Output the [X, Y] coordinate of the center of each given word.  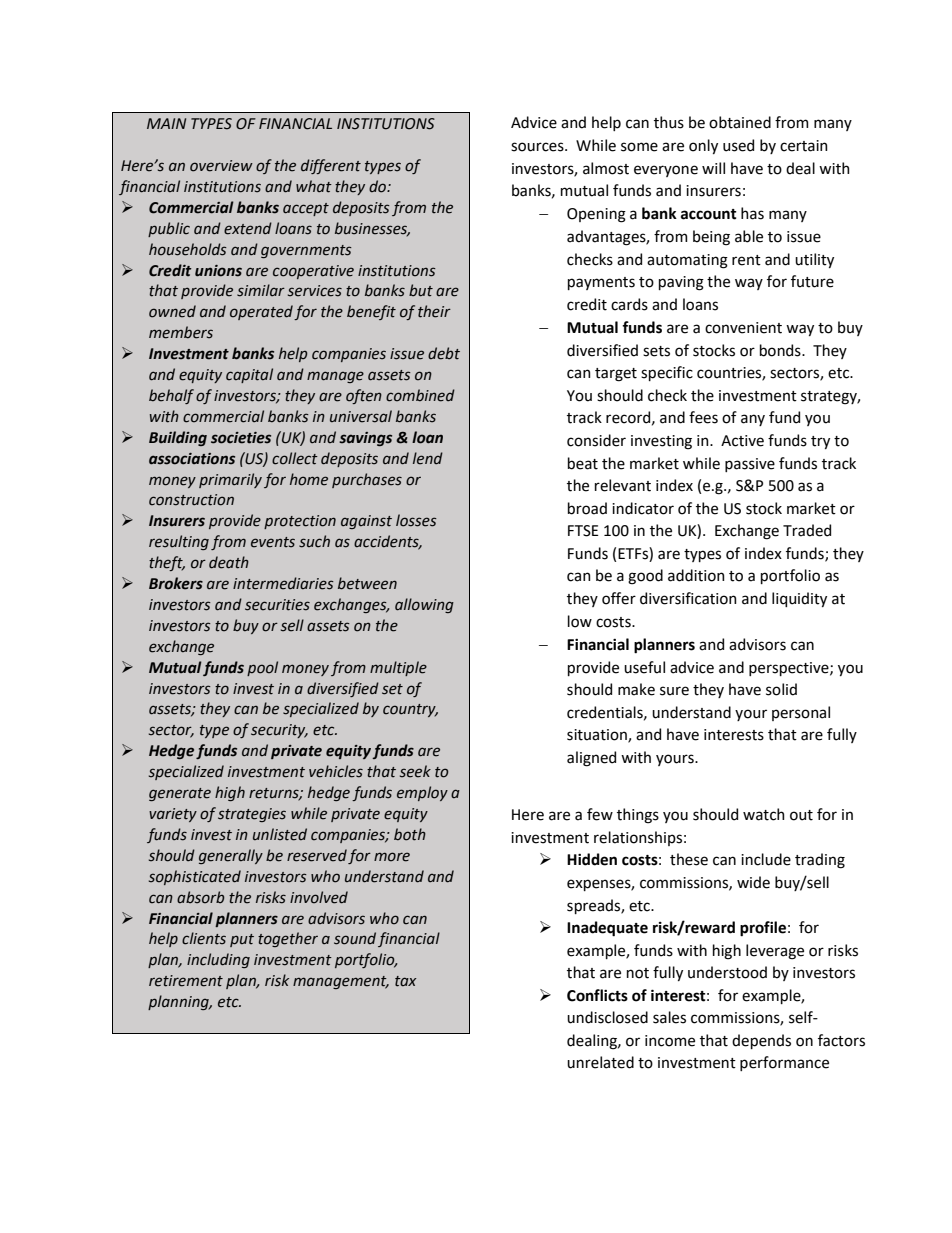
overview [221, 166]
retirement [186, 981]
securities [277, 605]
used [738, 145]
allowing [424, 605]
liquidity [799, 599]
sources [538, 147]
